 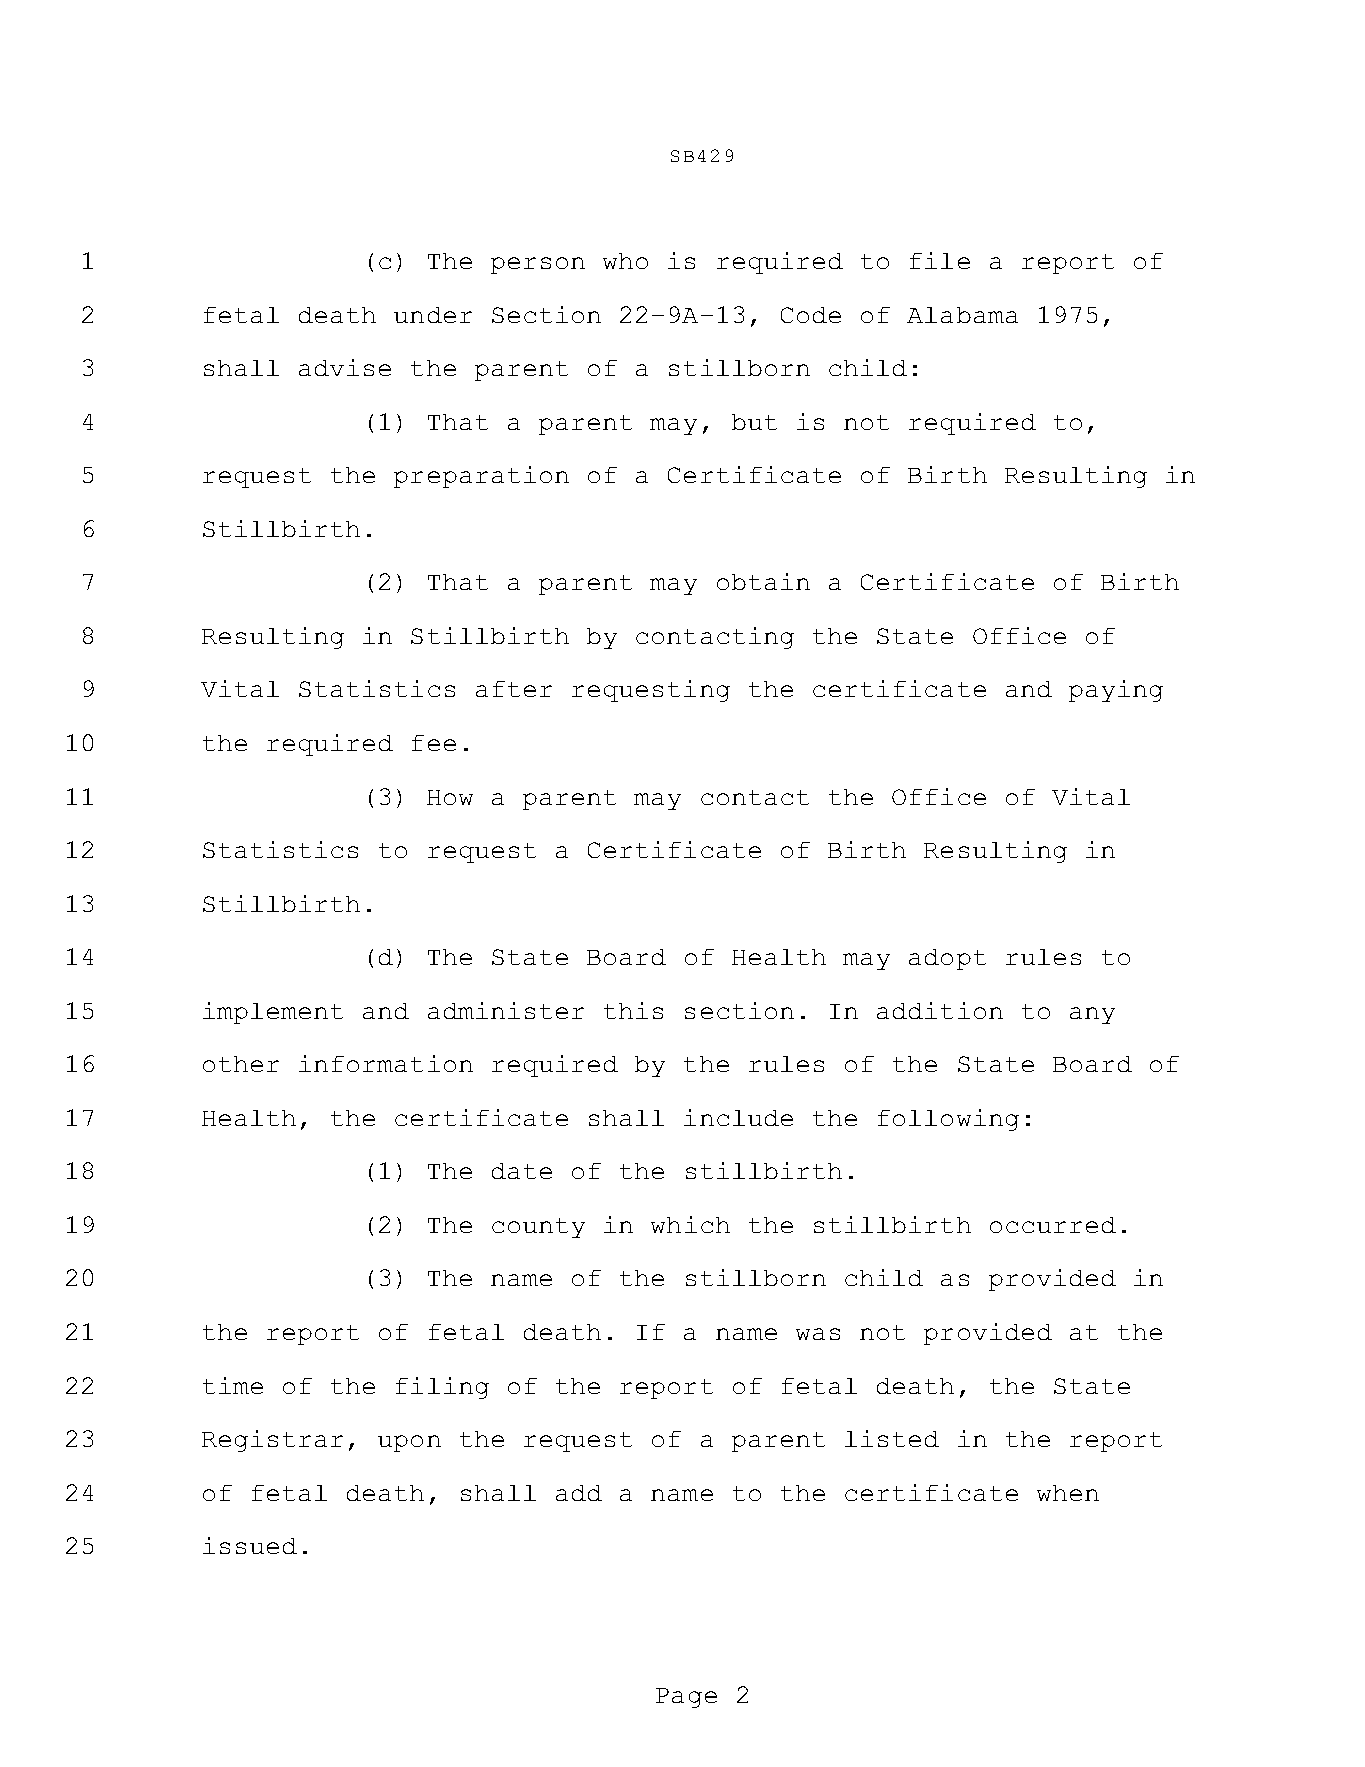 I want to click on advise, so click(x=345, y=367).
